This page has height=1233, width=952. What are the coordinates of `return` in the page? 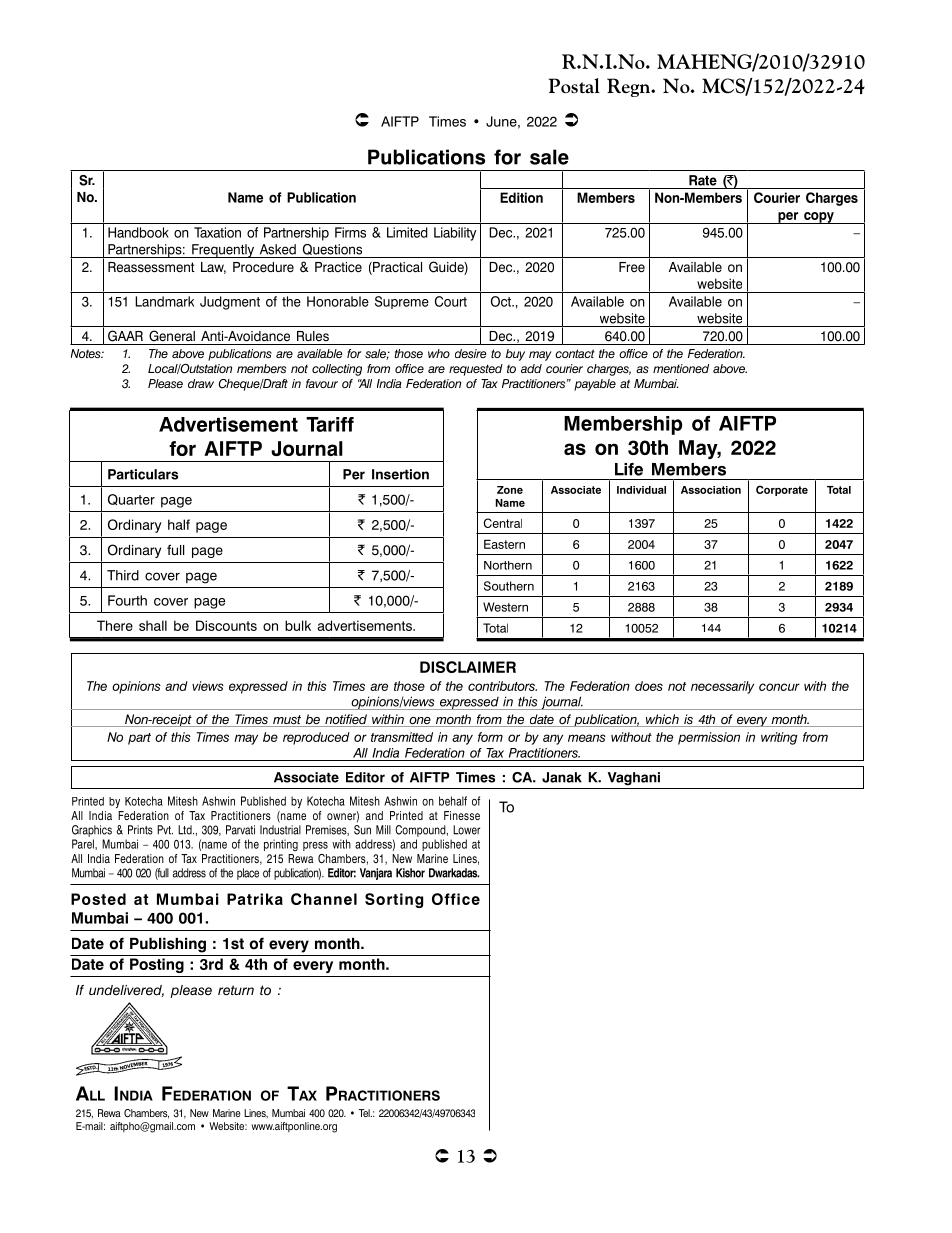 It's located at (236, 990).
